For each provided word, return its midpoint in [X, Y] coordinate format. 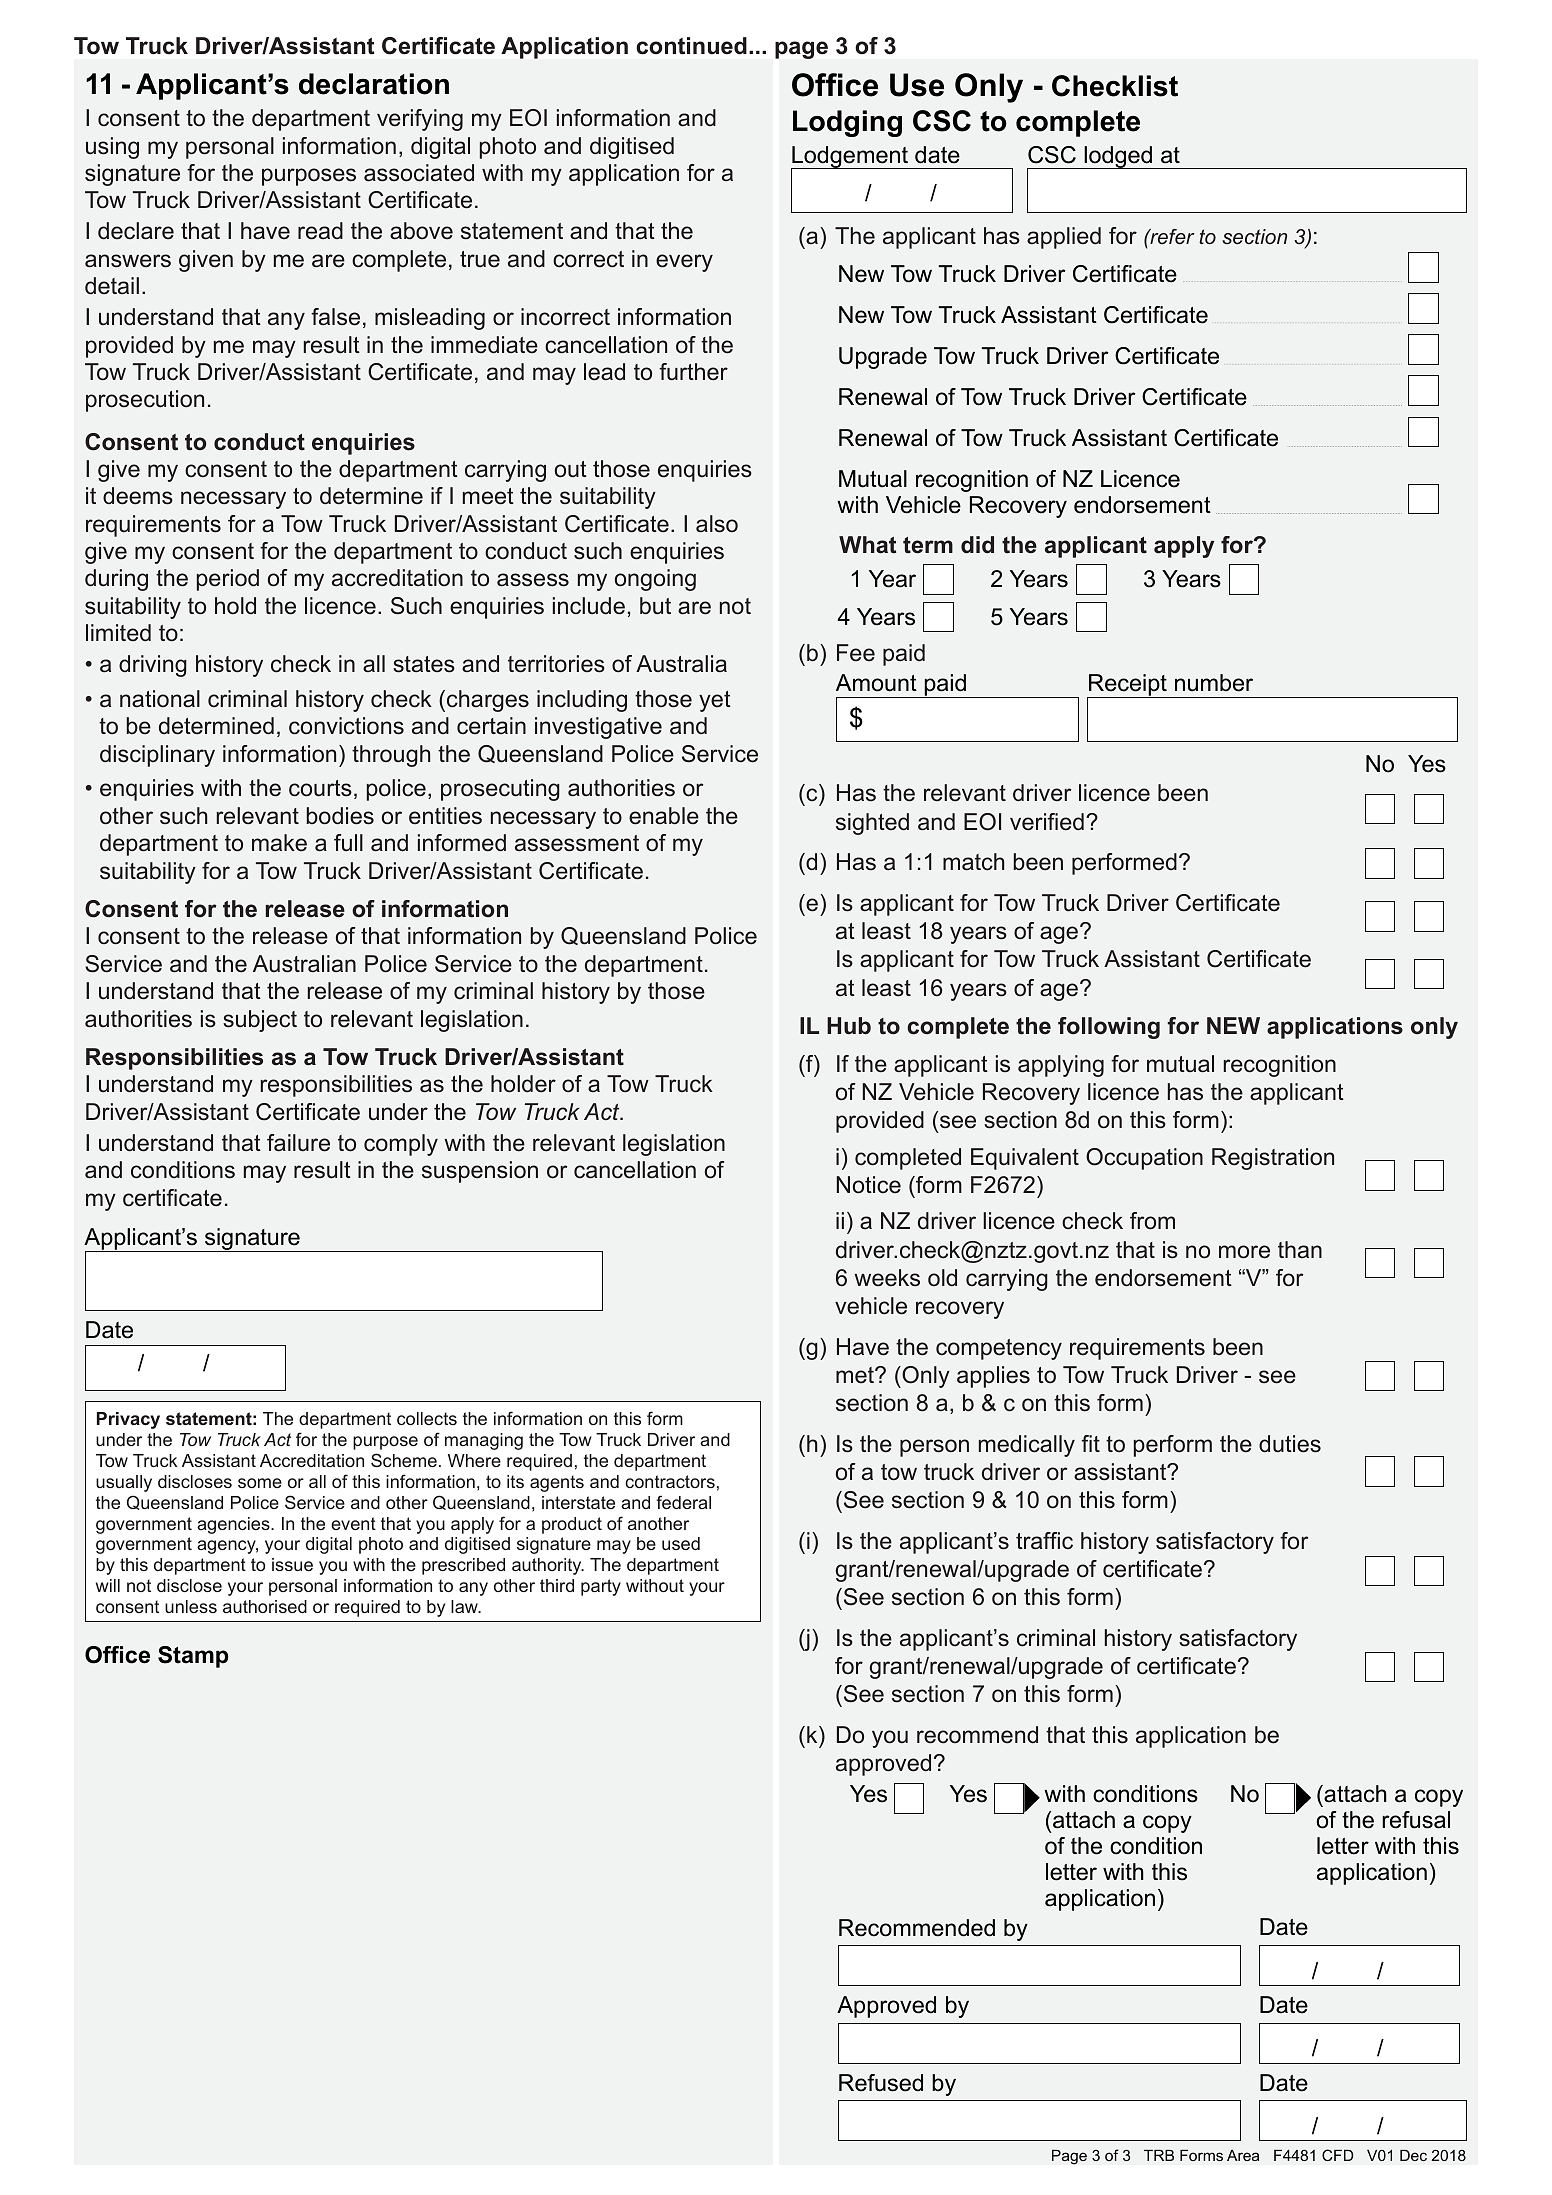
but [655, 606]
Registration [1273, 1159]
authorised [265, 1606]
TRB [1159, 2155]
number [1214, 683]
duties [1290, 1444]
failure [298, 1143]
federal [683, 1502]
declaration [374, 84]
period [228, 580]
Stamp [193, 1657]
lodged [1118, 157]
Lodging [847, 123]
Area [1243, 2155]
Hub [849, 1026]
